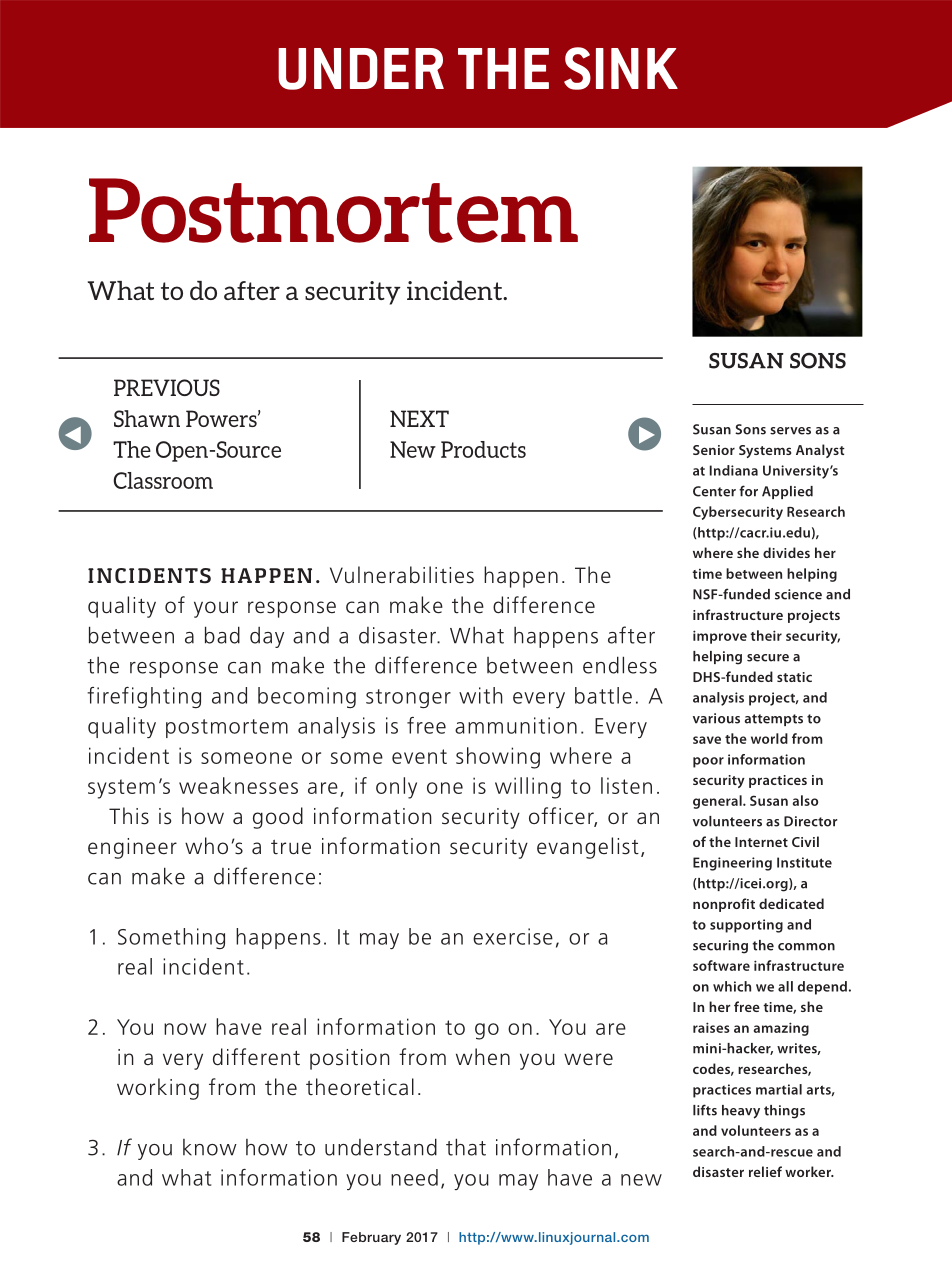 This image has height=1275, width=952. Describe the element at coordinates (466, 1147) in the image. I see `THAT` at that location.
